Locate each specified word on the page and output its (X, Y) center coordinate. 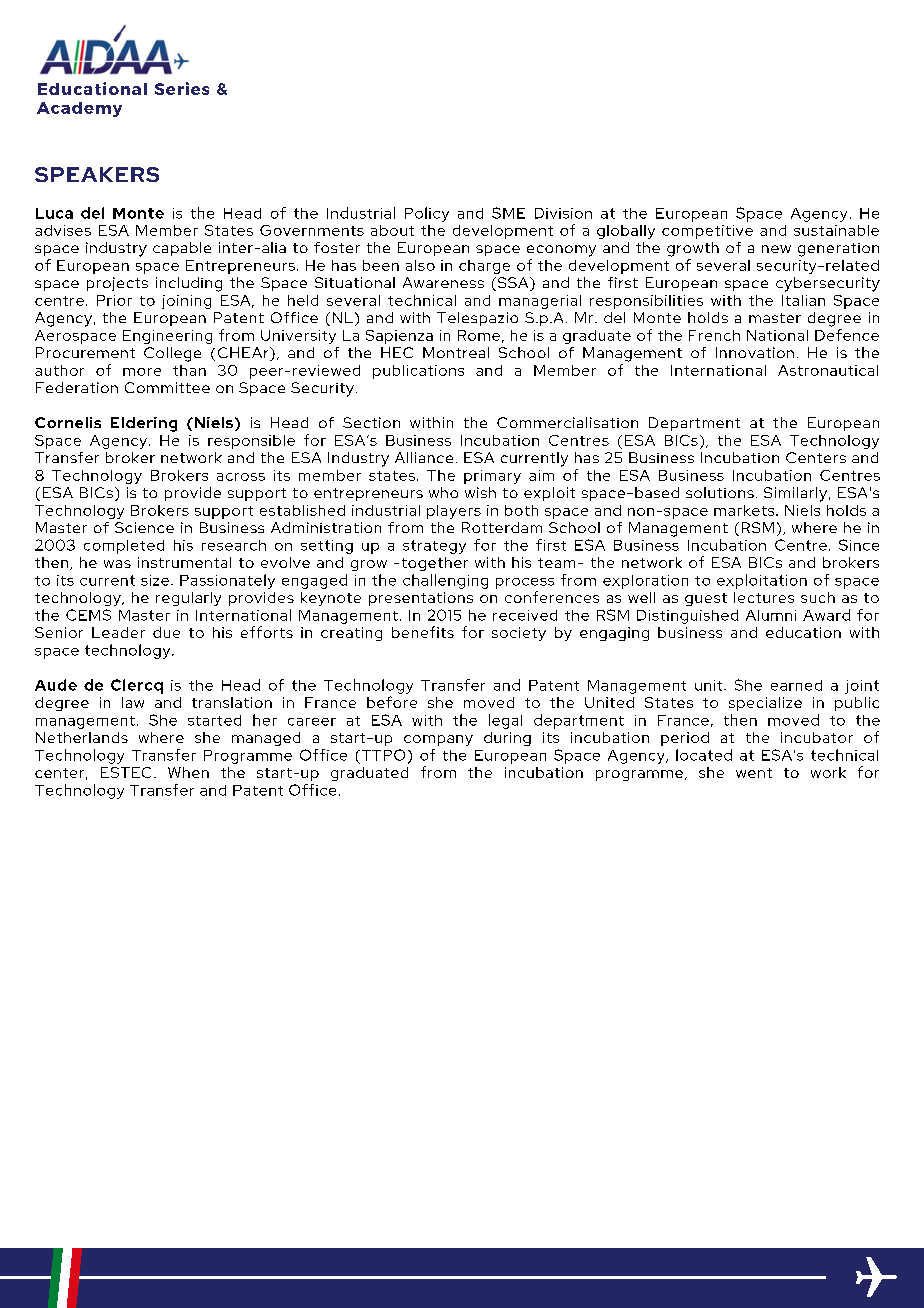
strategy (434, 547)
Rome (479, 335)
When (188, 772)
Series (182, 88)
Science (144, 527)
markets (745, 510)
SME (508, 213)
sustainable (836, 230)
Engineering (167, 337)
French (714, 335)
